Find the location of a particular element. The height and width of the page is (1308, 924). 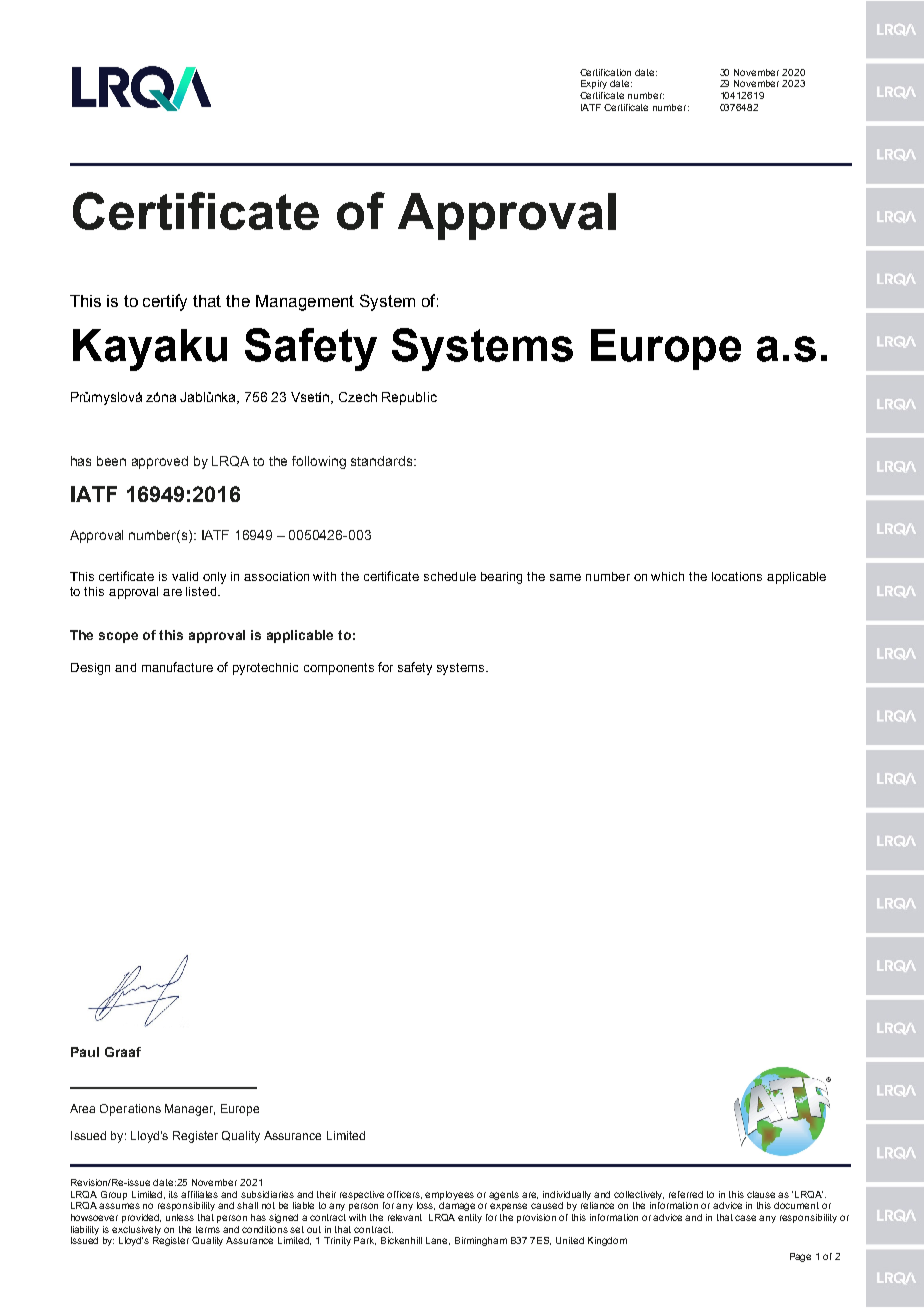

components is located at coordinates (339, 669).
